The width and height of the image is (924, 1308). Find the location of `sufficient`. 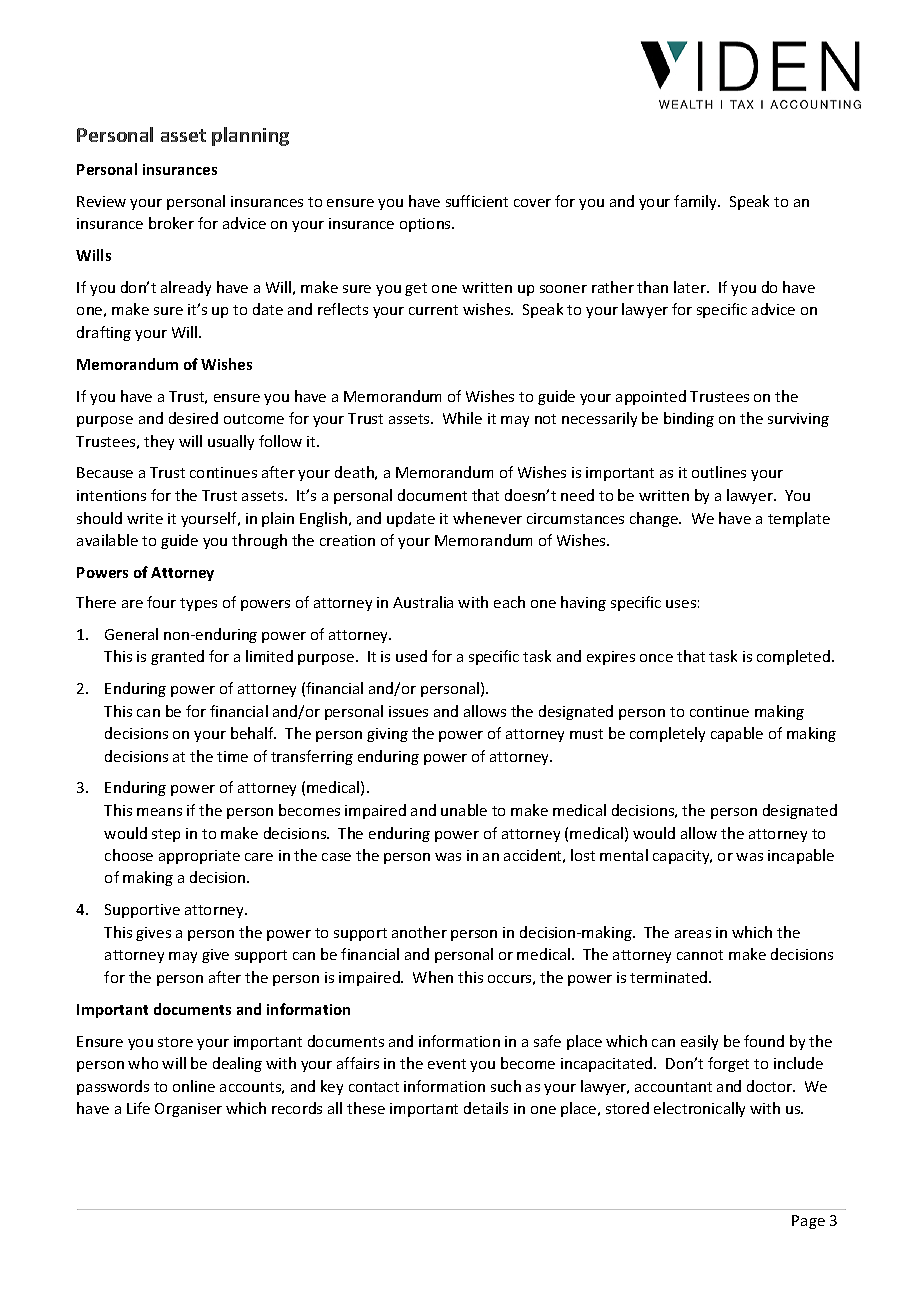

sufficient is located at coordinates (477, 201).
